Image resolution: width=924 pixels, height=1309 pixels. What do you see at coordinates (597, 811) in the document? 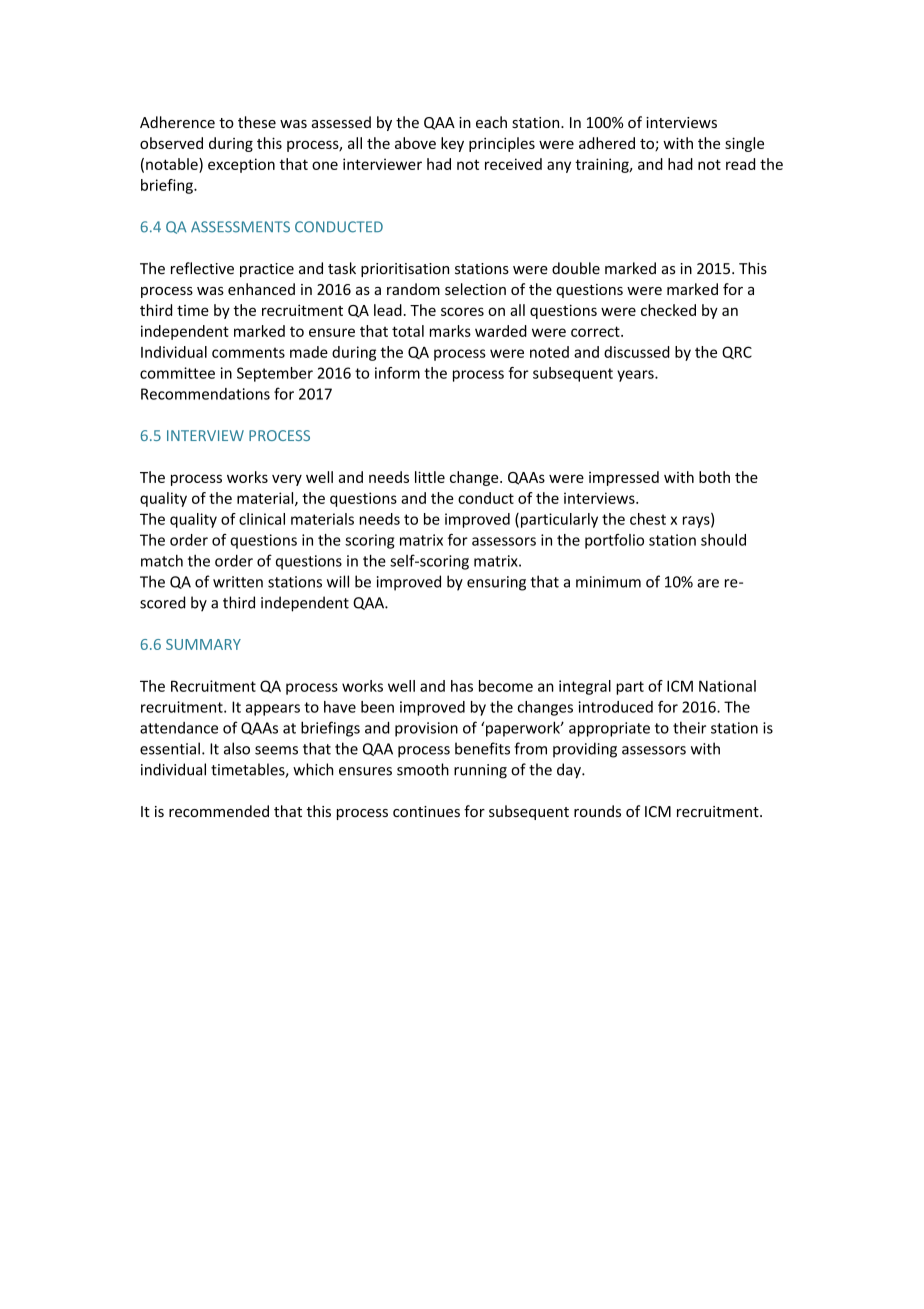
I see `rounds` at bounding box center [597, 811].
